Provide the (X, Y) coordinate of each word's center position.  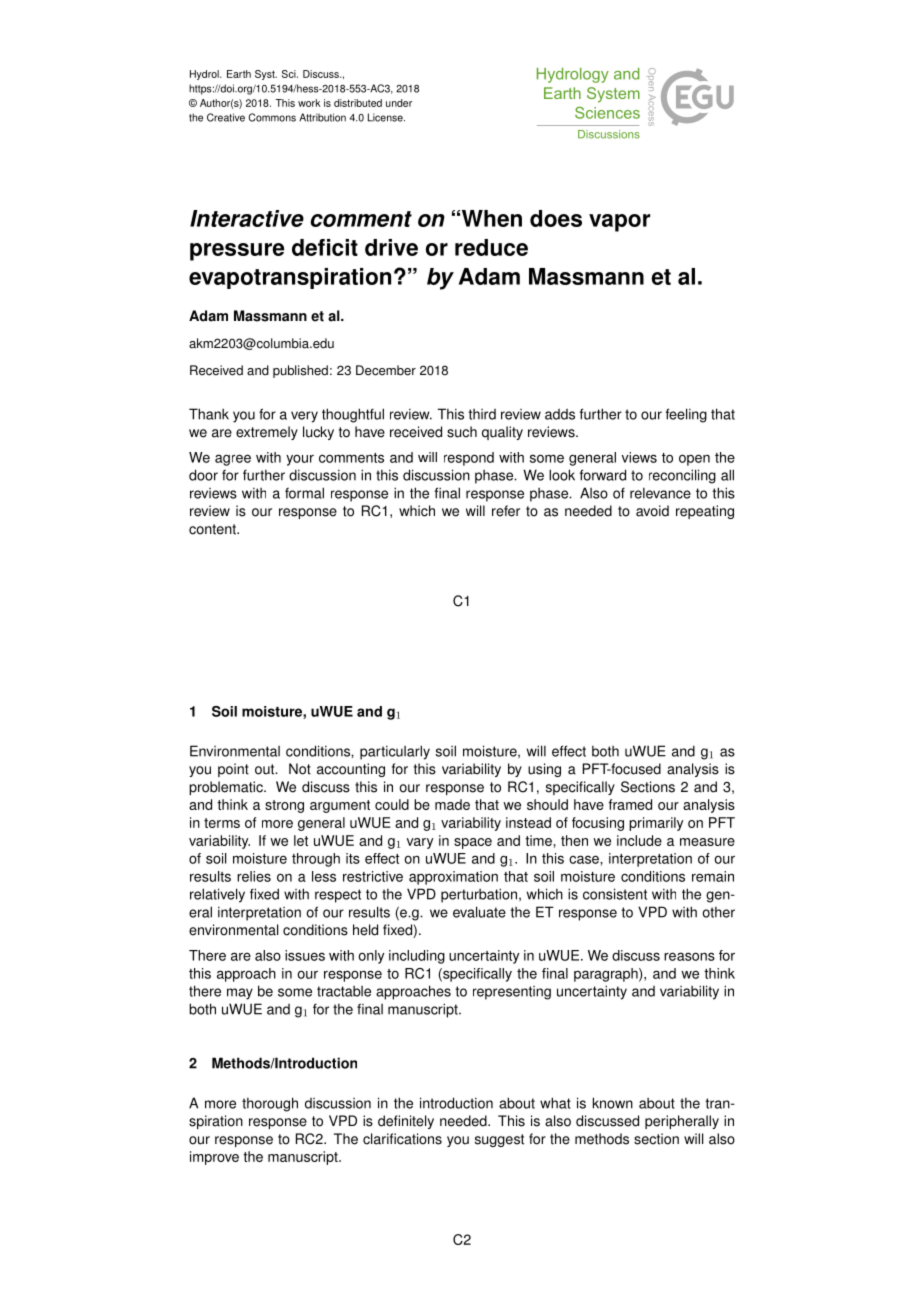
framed (630, 804)
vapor (619, 223)
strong (284, 806)
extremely (267, 433)
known (613, 1103)
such (462, 432)
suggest (499, 1140)
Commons (272, 117)
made (452, 804)
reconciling (682, 476)
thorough (270, 1104)
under (399, 103)
